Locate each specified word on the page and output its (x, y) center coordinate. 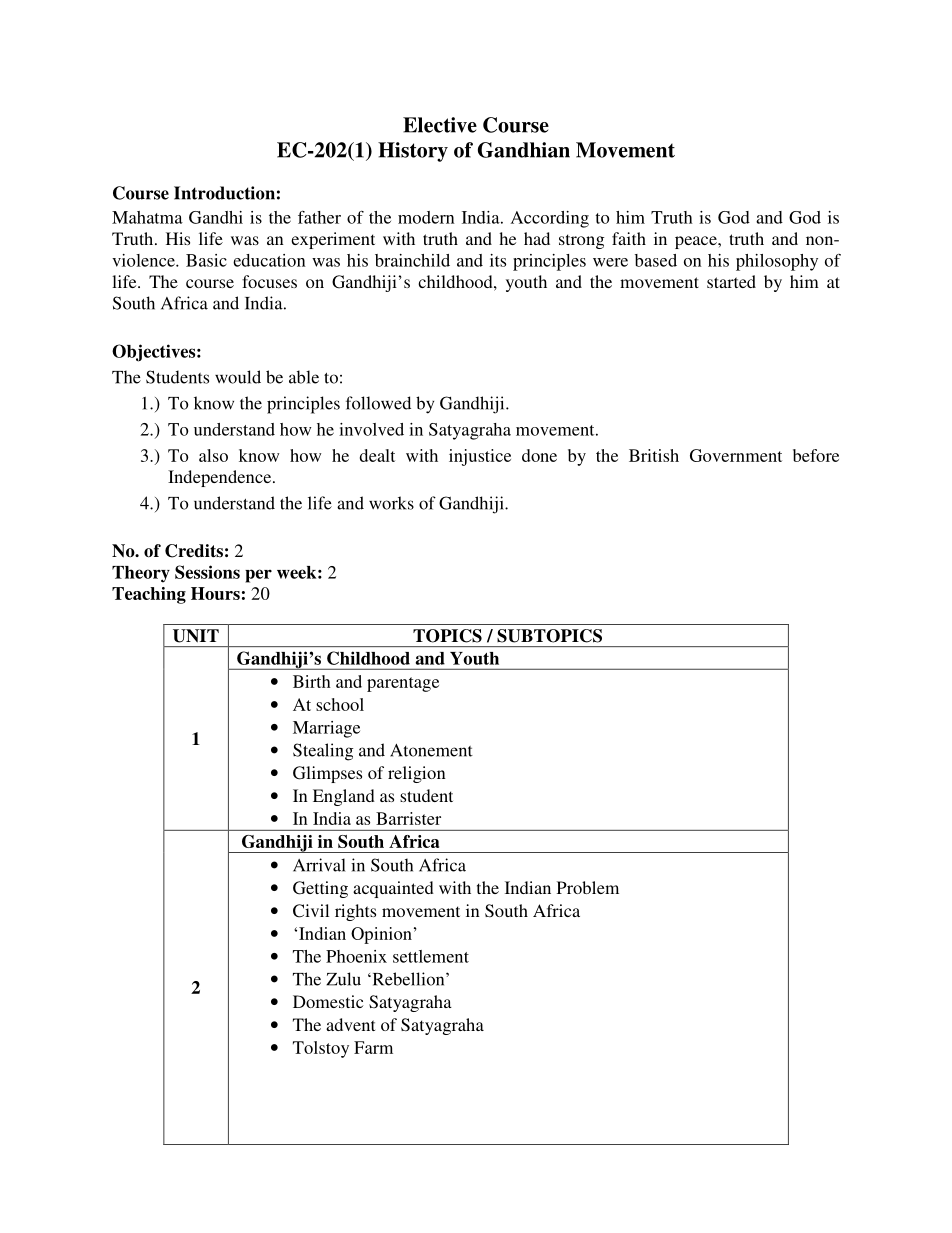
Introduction (224, 193)
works (391, 503)
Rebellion (408, 979)
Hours (215, 593)
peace (697, 242)
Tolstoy (321, 1049)
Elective (440, 125)
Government (736, 455)
